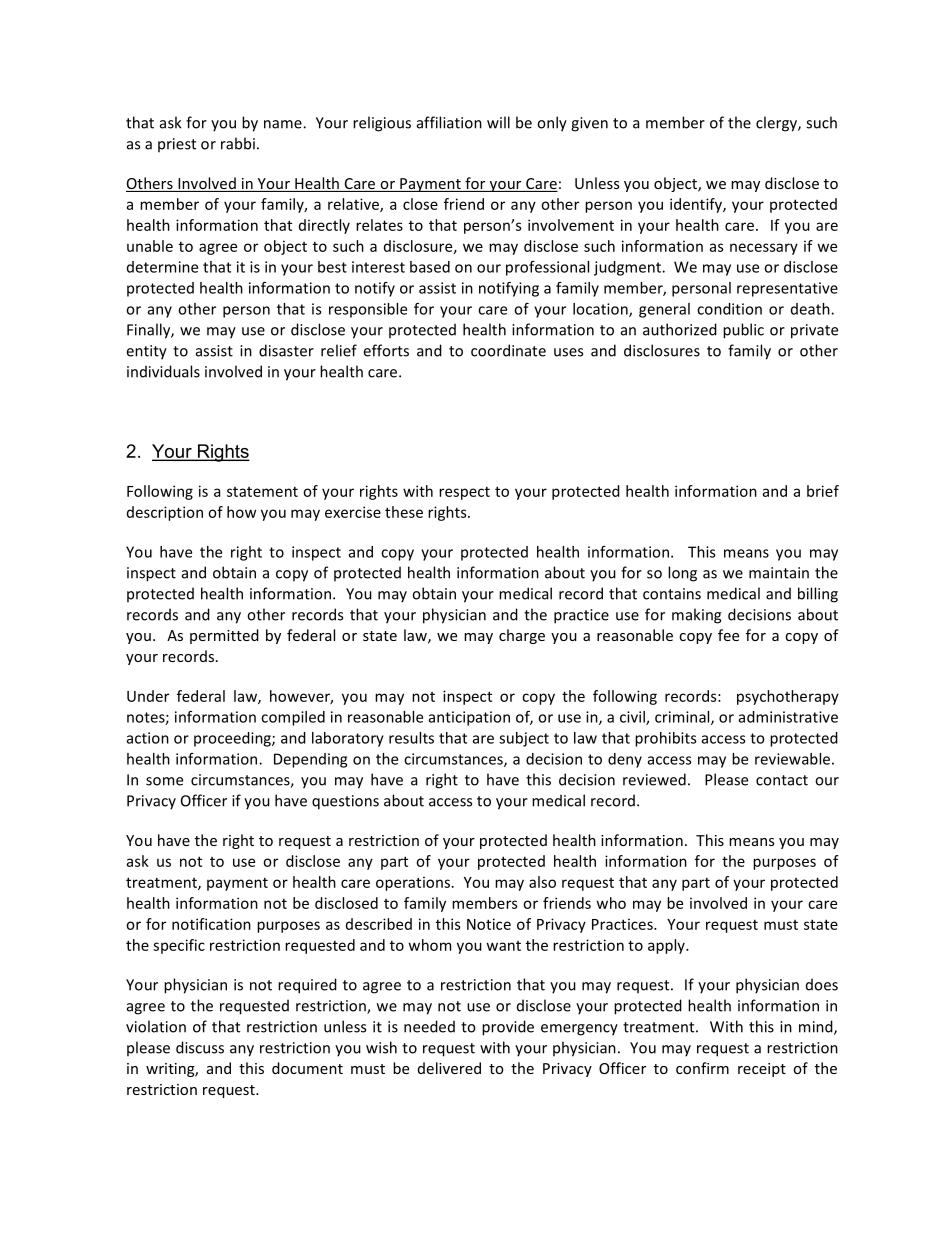 The height and width of the document is (1233, 952). What do you see at coordinates (233, 739) in the document?
I see `proceeding` at bounding box center [233, 739].
